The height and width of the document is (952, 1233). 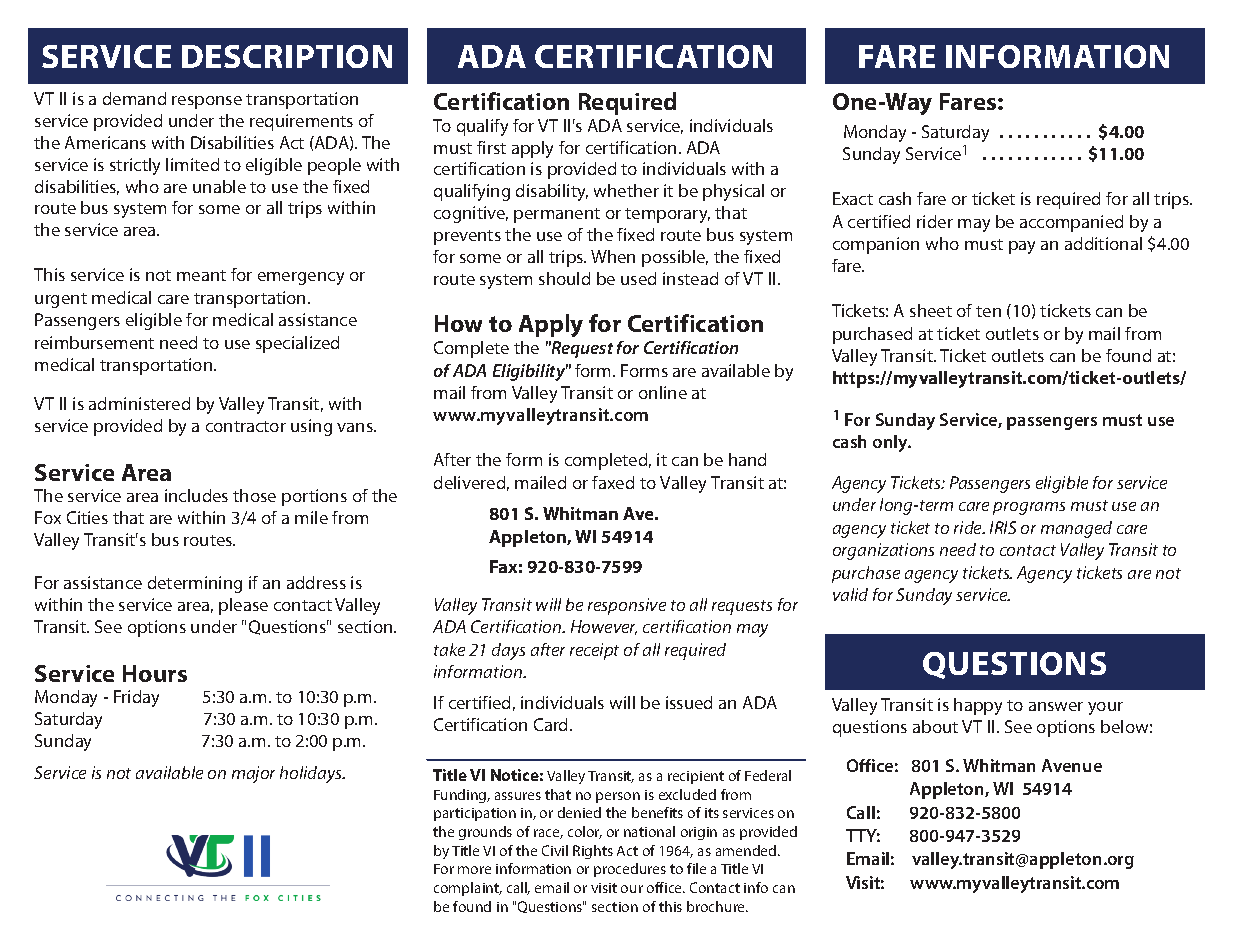 I want to click on reimbursement, so click(x=94, y=342).
